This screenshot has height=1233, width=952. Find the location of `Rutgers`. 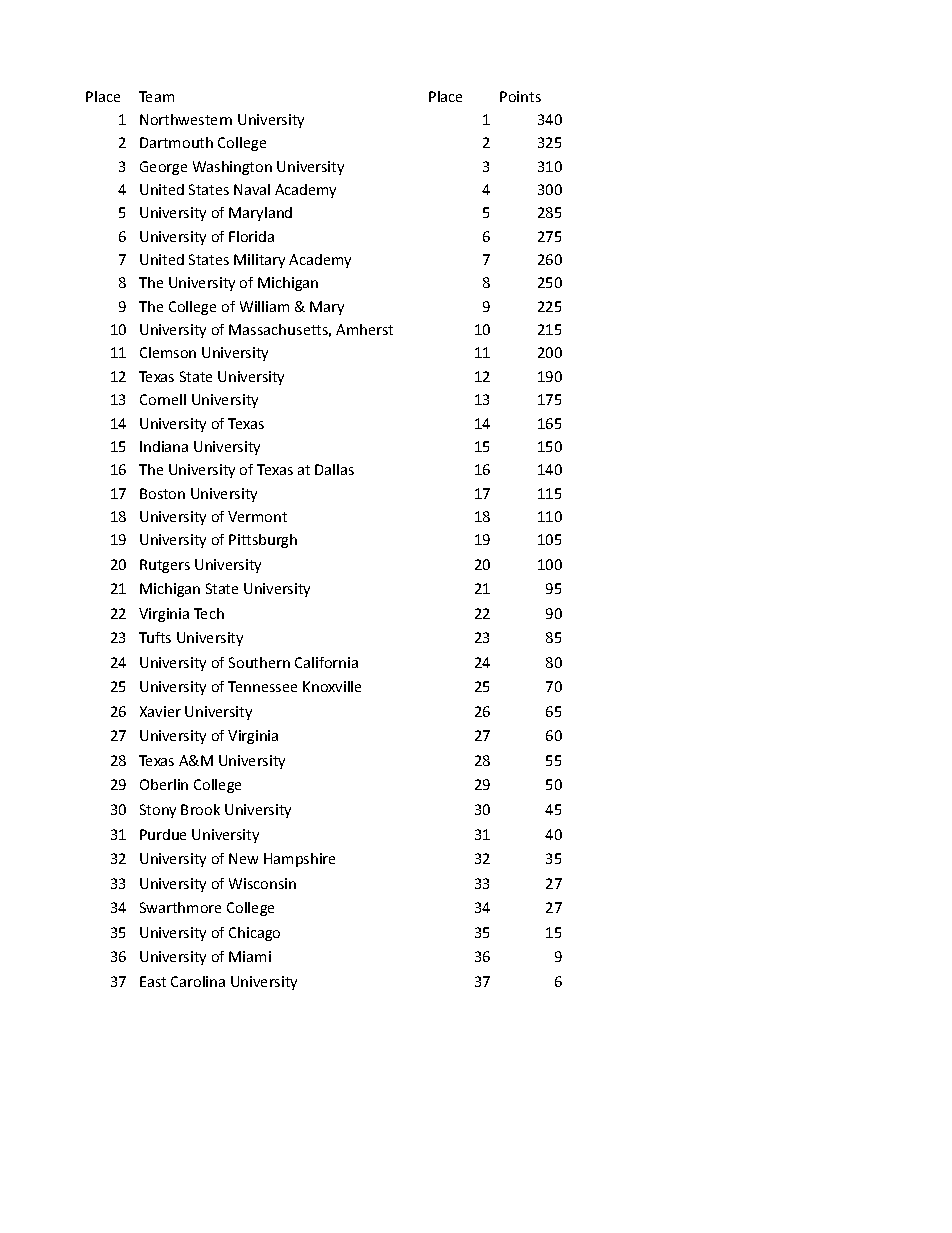

Rutgers is located at coordinates (165, 566).
